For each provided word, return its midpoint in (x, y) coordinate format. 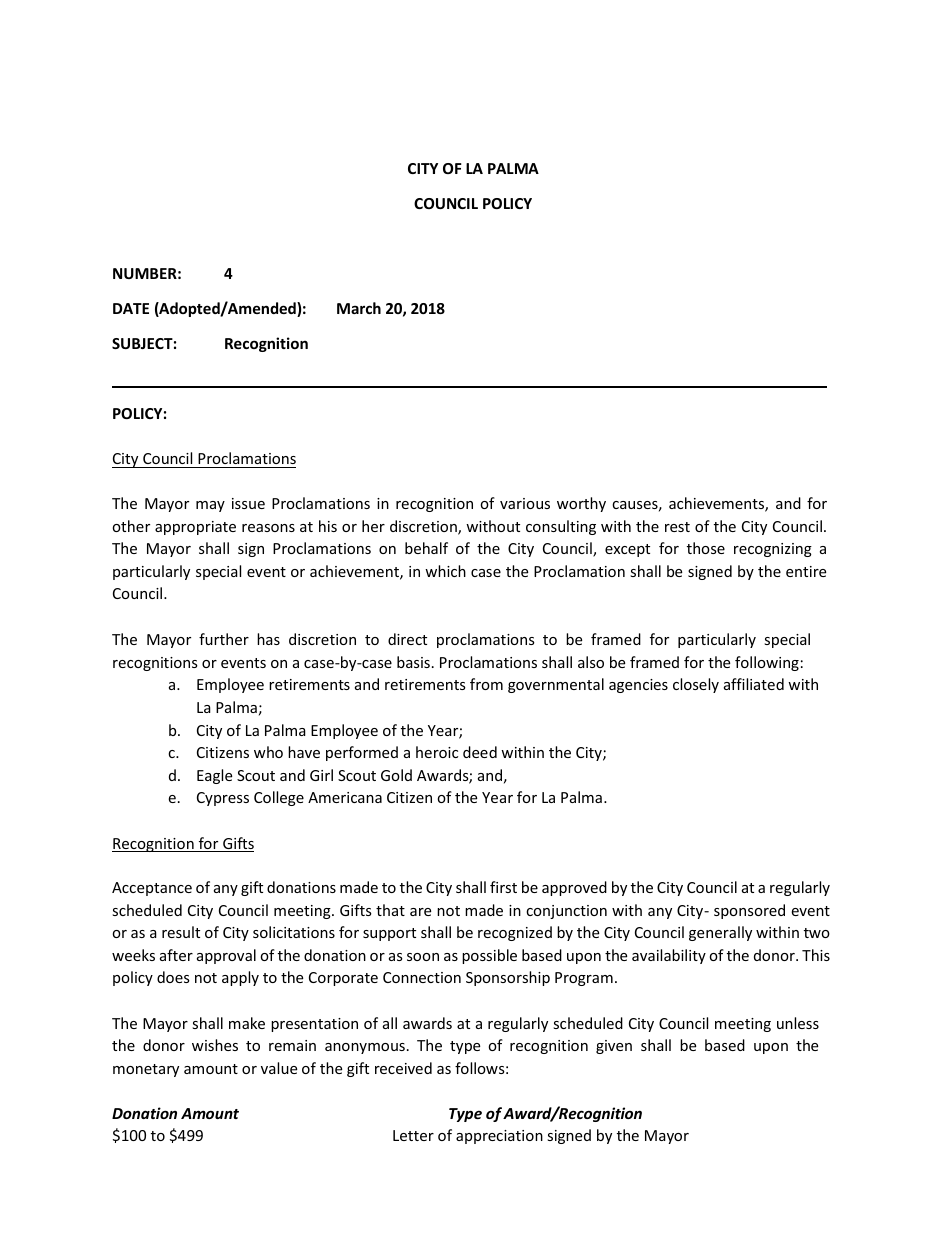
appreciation (499, 1137)
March (359, 308)
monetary (146, 1070)
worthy (581, 504)
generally (720, 933)
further (224, 639)
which (445, 571)
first (503, 887)
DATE (131, 308)
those (706, 548)
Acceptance (152, 889)
